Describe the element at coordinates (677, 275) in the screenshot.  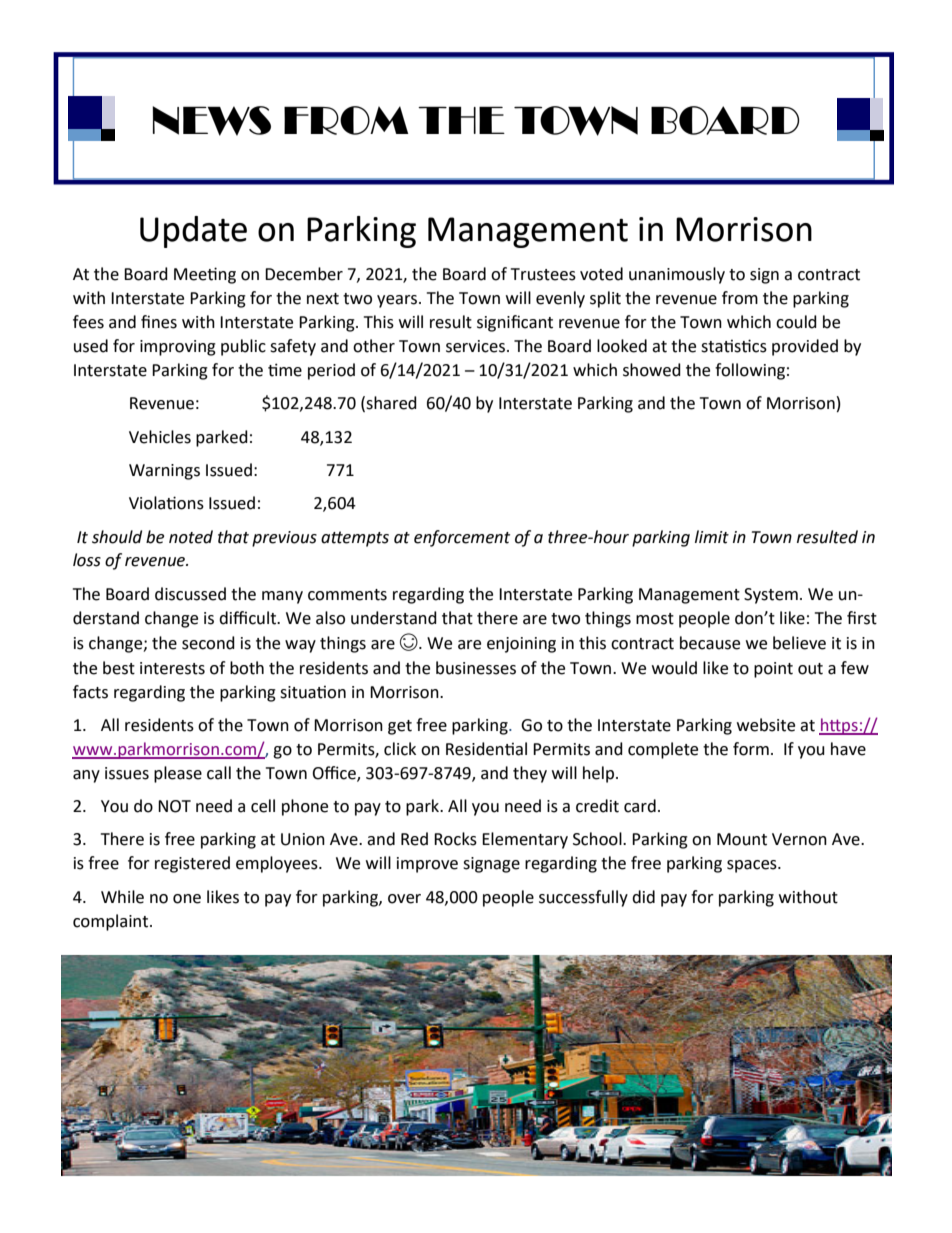
I see `unanimously` at that location.
